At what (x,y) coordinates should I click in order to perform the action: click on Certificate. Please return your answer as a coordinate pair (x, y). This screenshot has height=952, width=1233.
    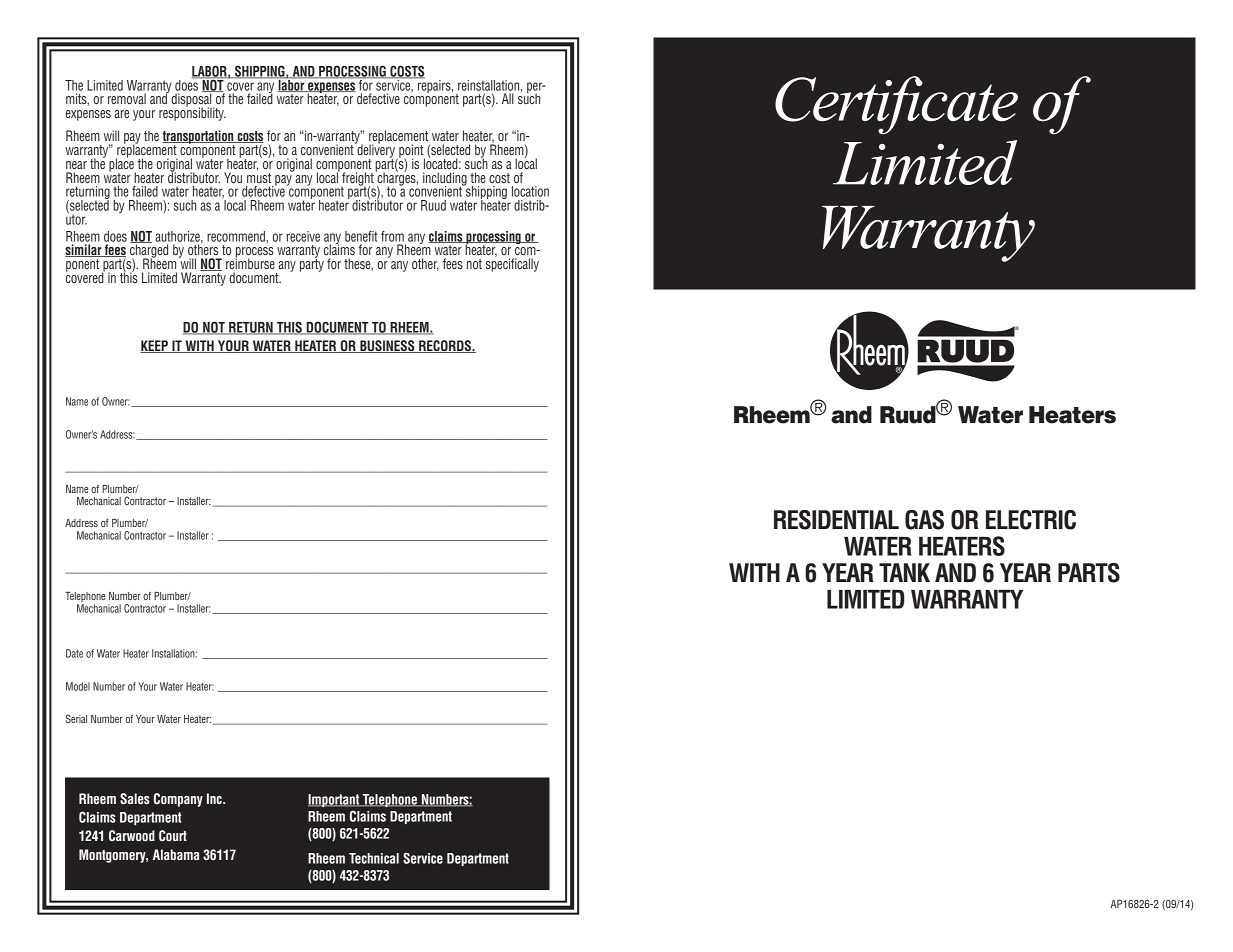
    Looking at the image, I should click on (896, 105).
